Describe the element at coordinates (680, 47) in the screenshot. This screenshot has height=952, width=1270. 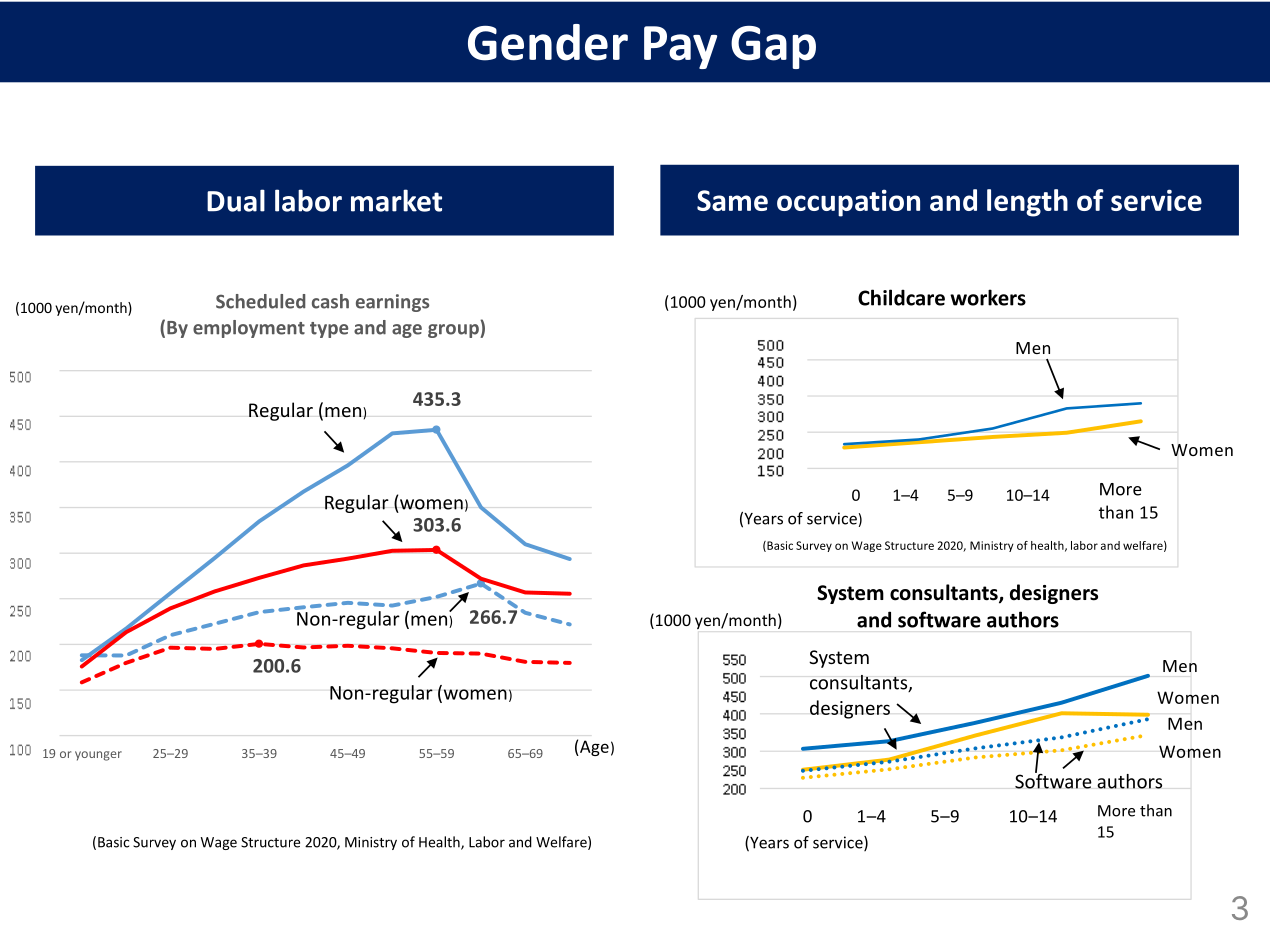
I see `Pay` at that location.
